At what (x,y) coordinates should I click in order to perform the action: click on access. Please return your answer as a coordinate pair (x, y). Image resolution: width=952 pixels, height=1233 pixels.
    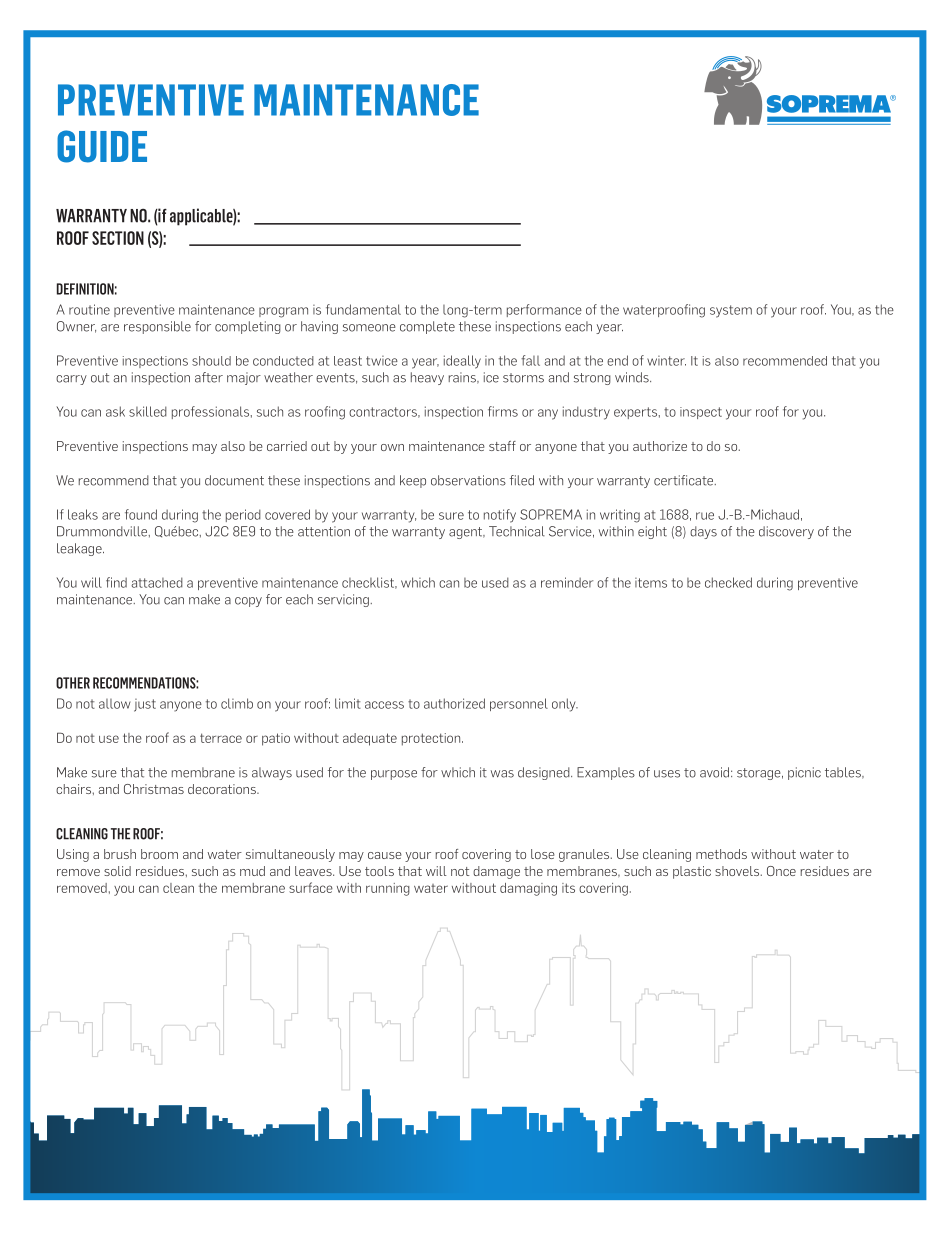
    Looking at the image, I should click on (384, 705).
